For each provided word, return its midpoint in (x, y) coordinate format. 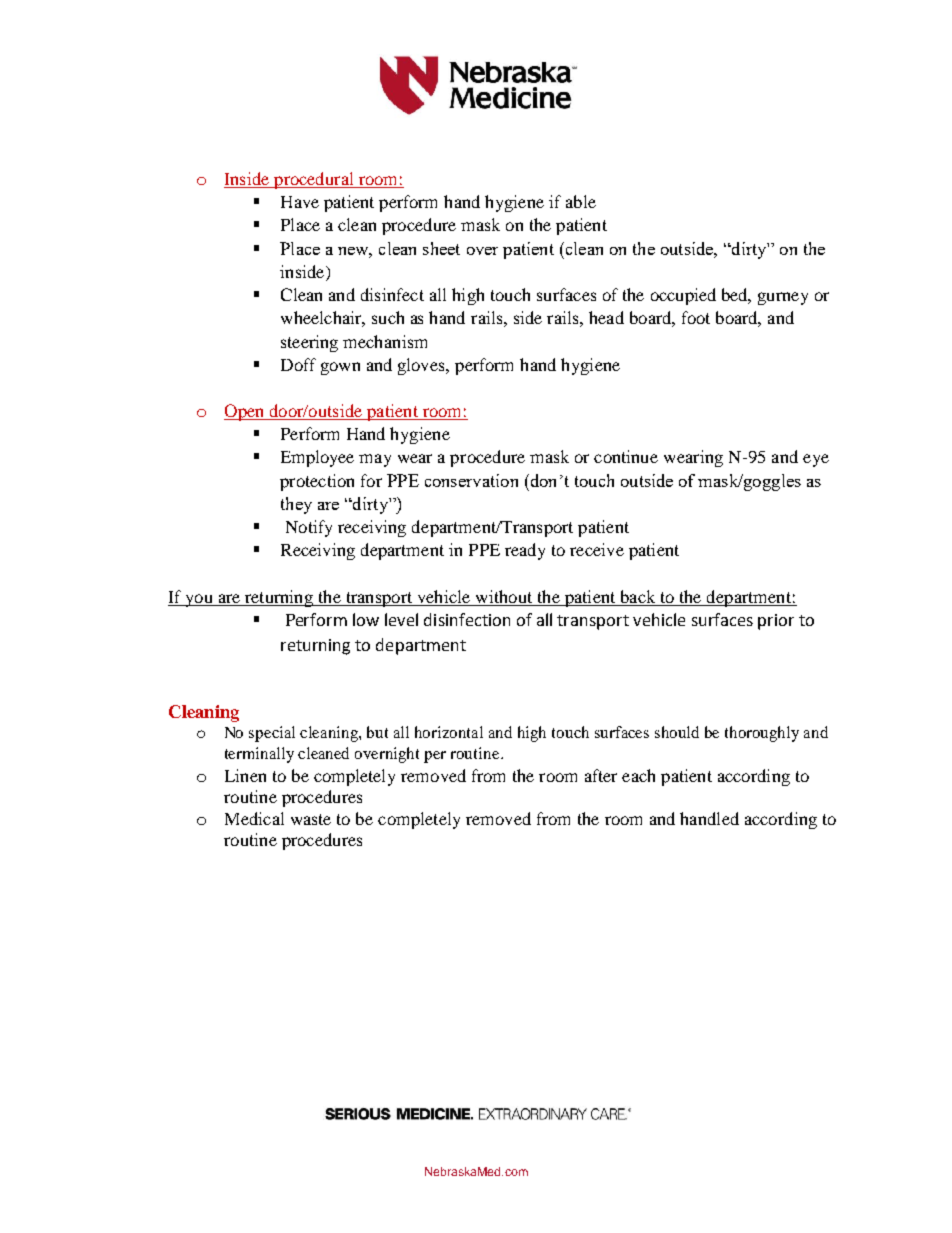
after (601, 775)
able (581, 201)
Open (245, 412)
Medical (254, 818)
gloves (423, 366)
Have (300, 202)
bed (736, 296)
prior (776, 622)
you (199, 600)
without (504, 596)
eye (816, 460)
